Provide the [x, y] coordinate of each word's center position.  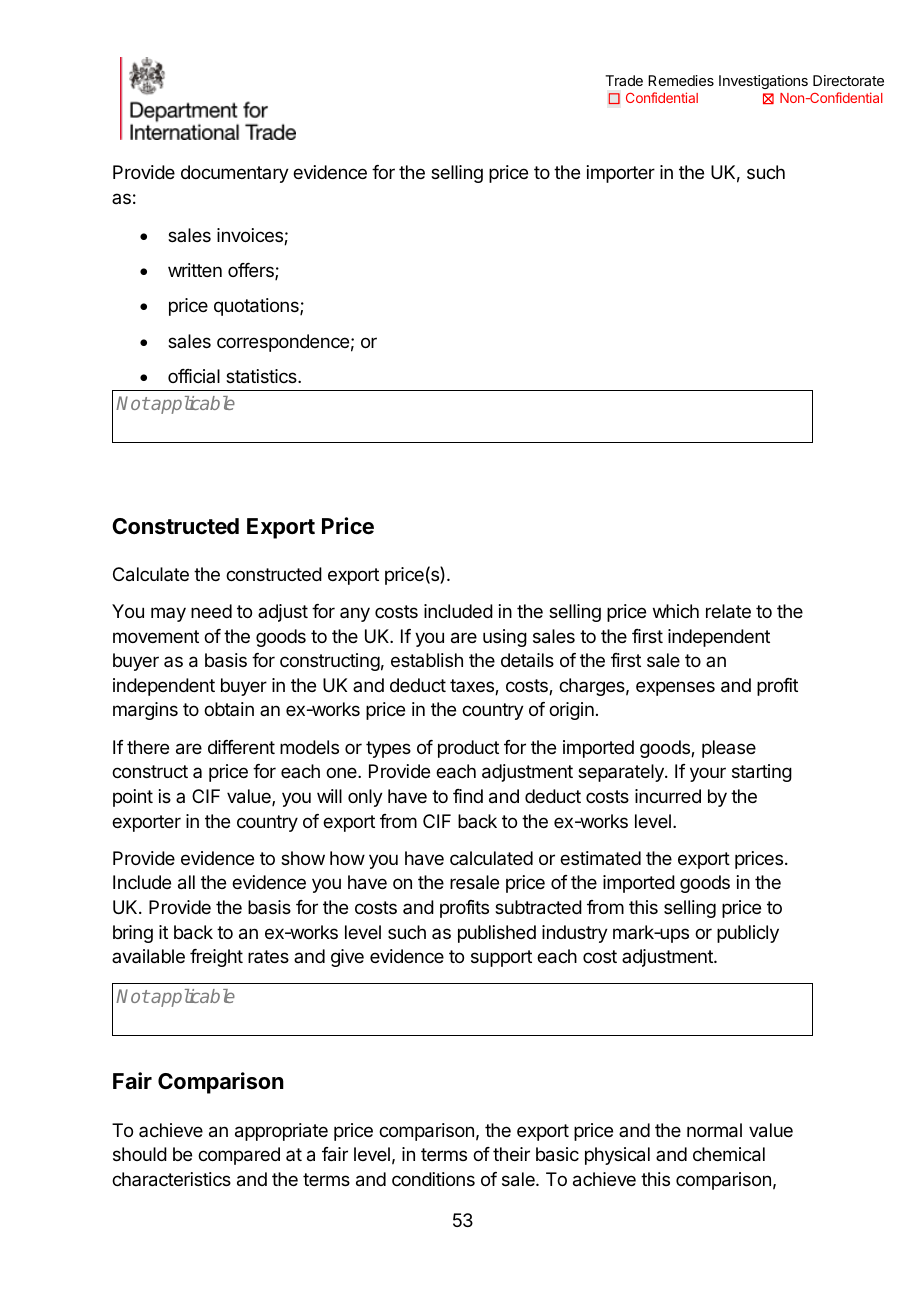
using [505, 638]
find [468, 796]
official [194, 376]
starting [762, 773]
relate [728, 611]
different [241, 747]
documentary [235, 174]
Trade [624, 80]
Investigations [763, 82]
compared [239, 1156]
